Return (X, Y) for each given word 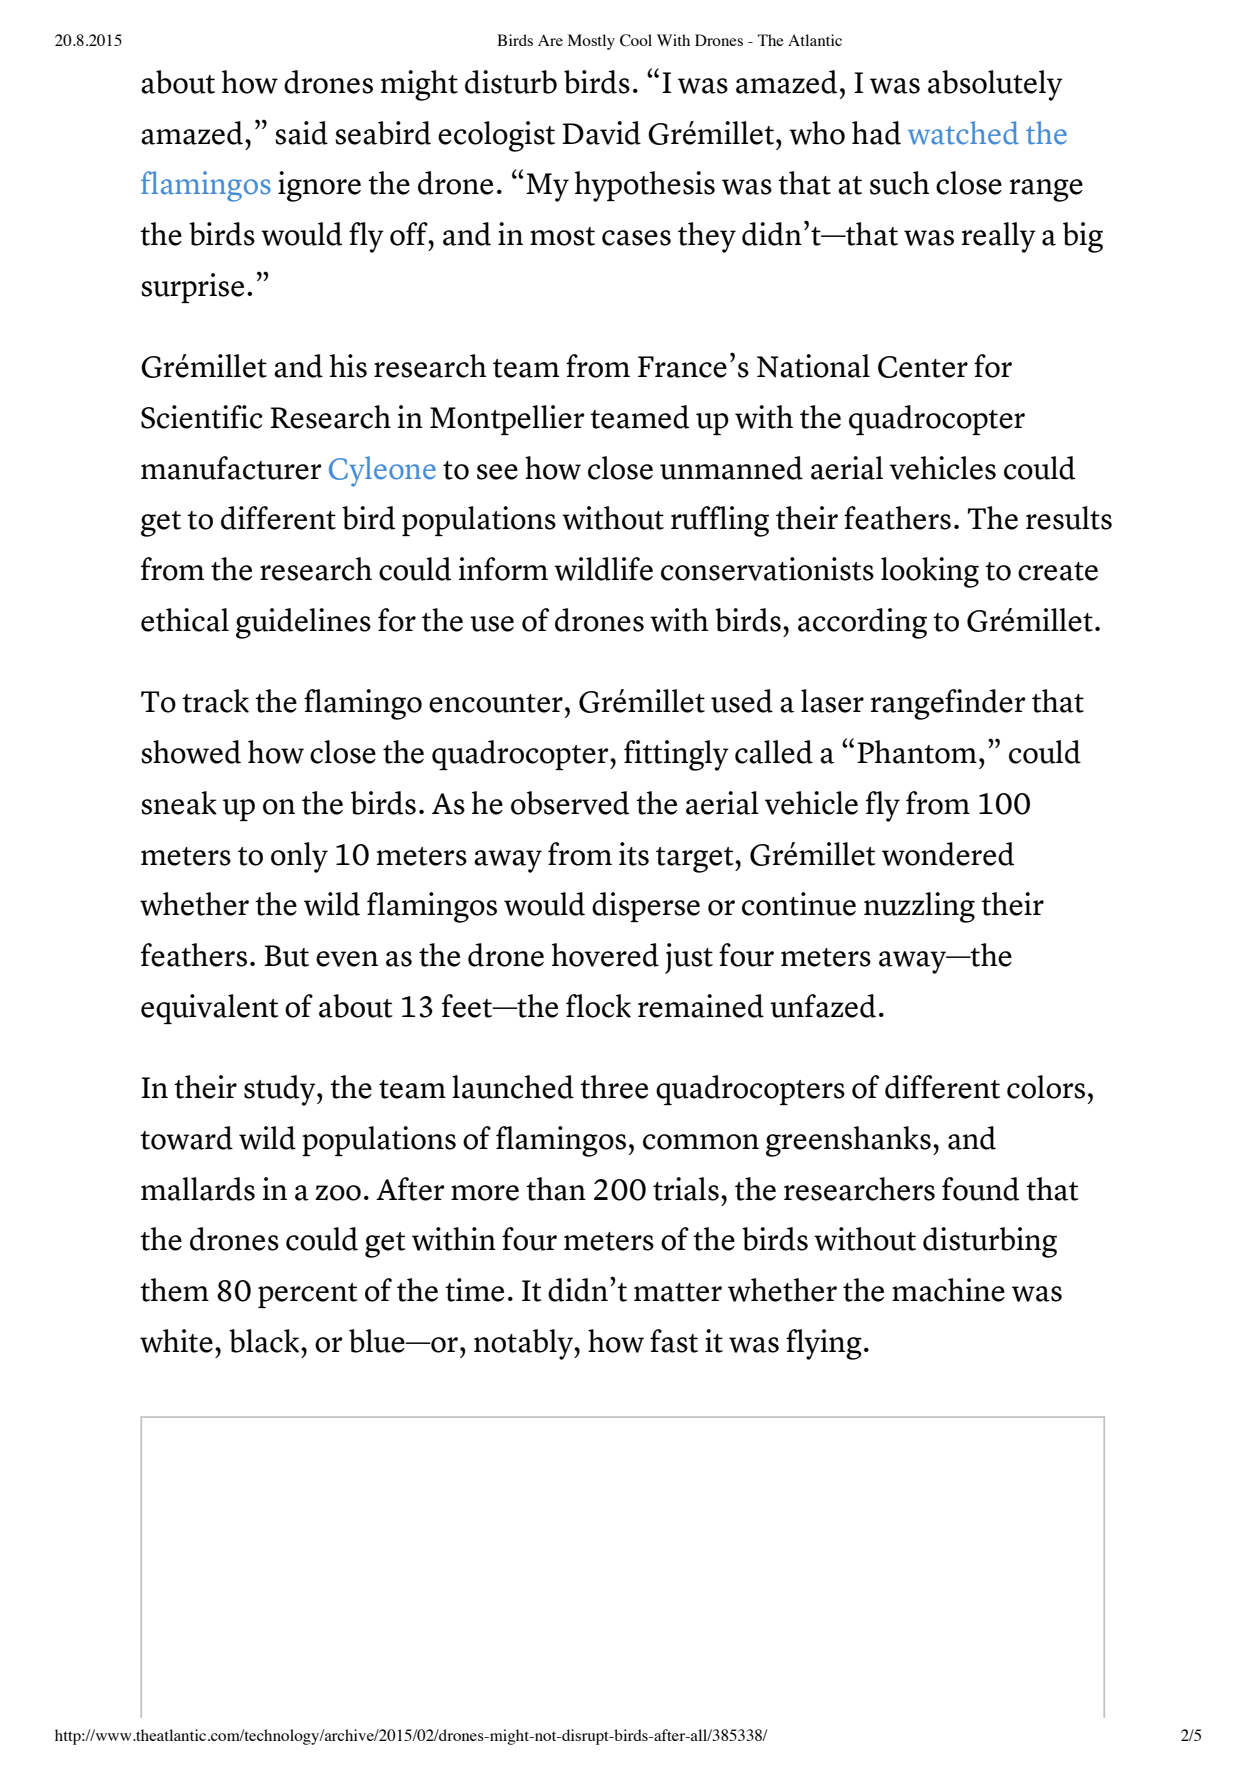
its (634, 854)
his (348, 366)
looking (930, 572)
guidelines (303, 623)
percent (308, 1295)
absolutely (995, 85)
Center (923, 367)
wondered (948, 854)
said (301, 133)
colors (1046, 1087)
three (614, 1087)
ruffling (720, 521)
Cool (636, 40)
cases (636, 238)
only (299, 857)
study (281, 1090)
